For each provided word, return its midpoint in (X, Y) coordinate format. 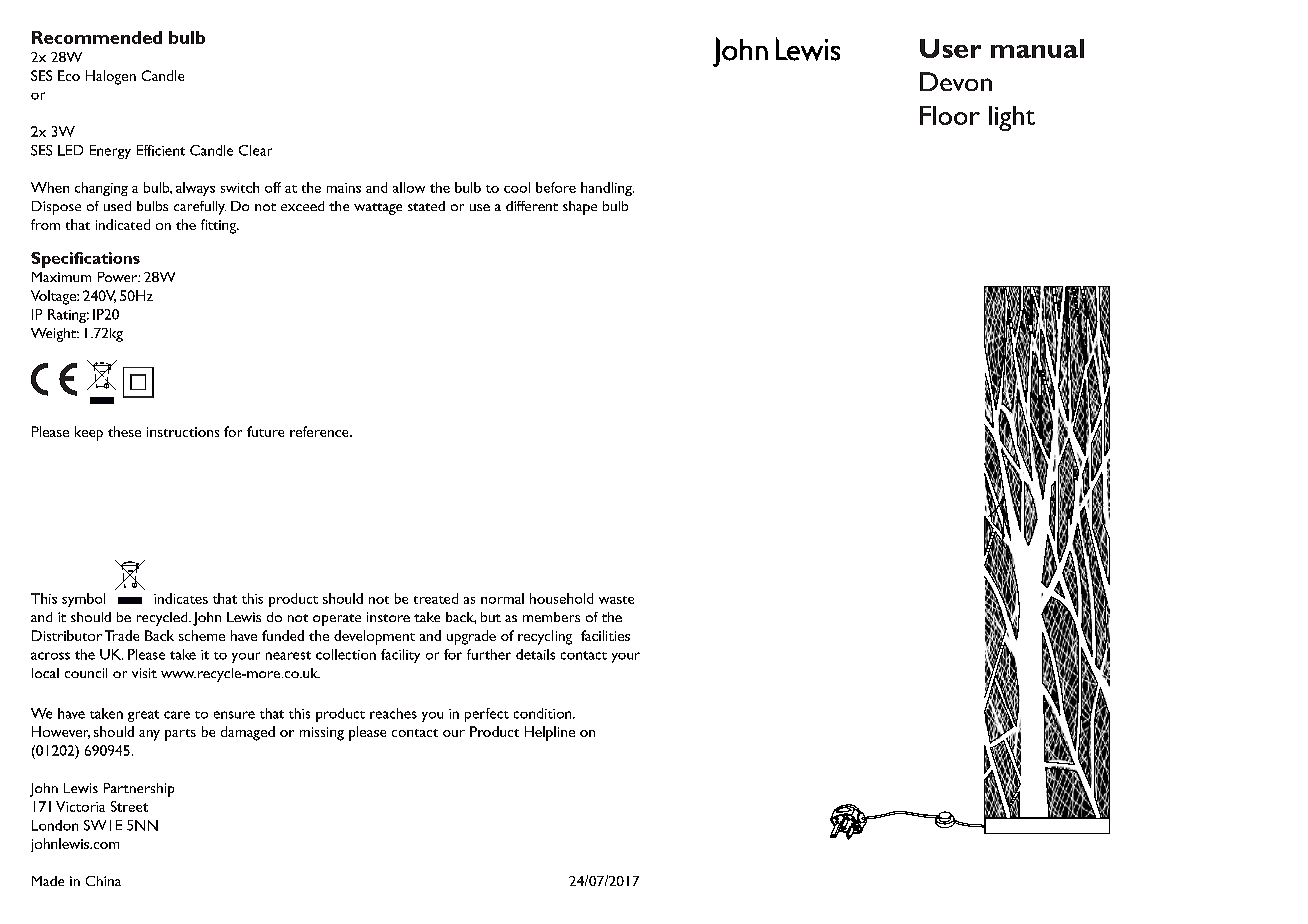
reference (320, 431)
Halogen (111, 77)
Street (129, 806)
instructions (183, 432)
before (556, 187)
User (950, 48)
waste (616, 600)
